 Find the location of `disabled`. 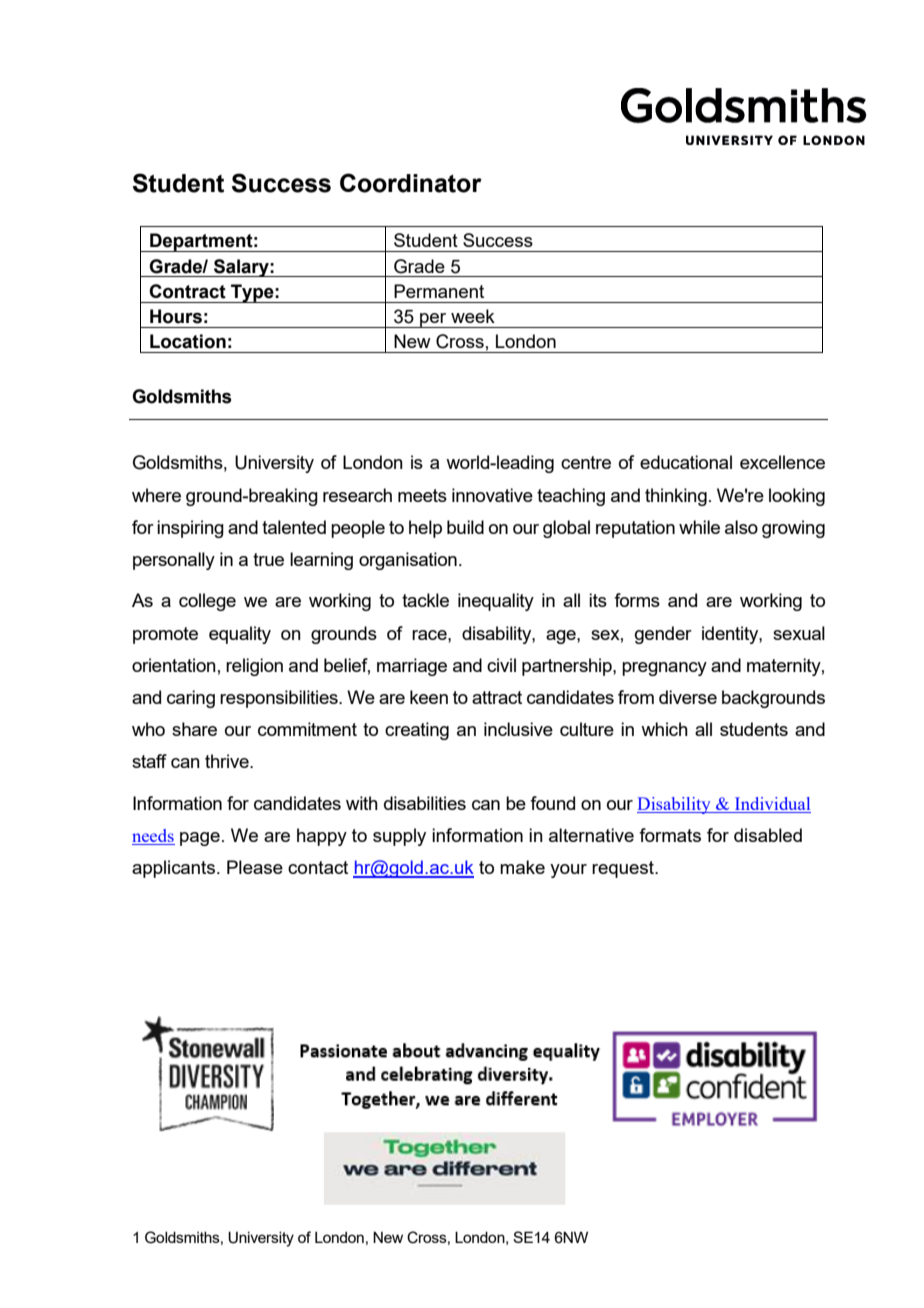

disabled is located at coordinates (768, 835).
